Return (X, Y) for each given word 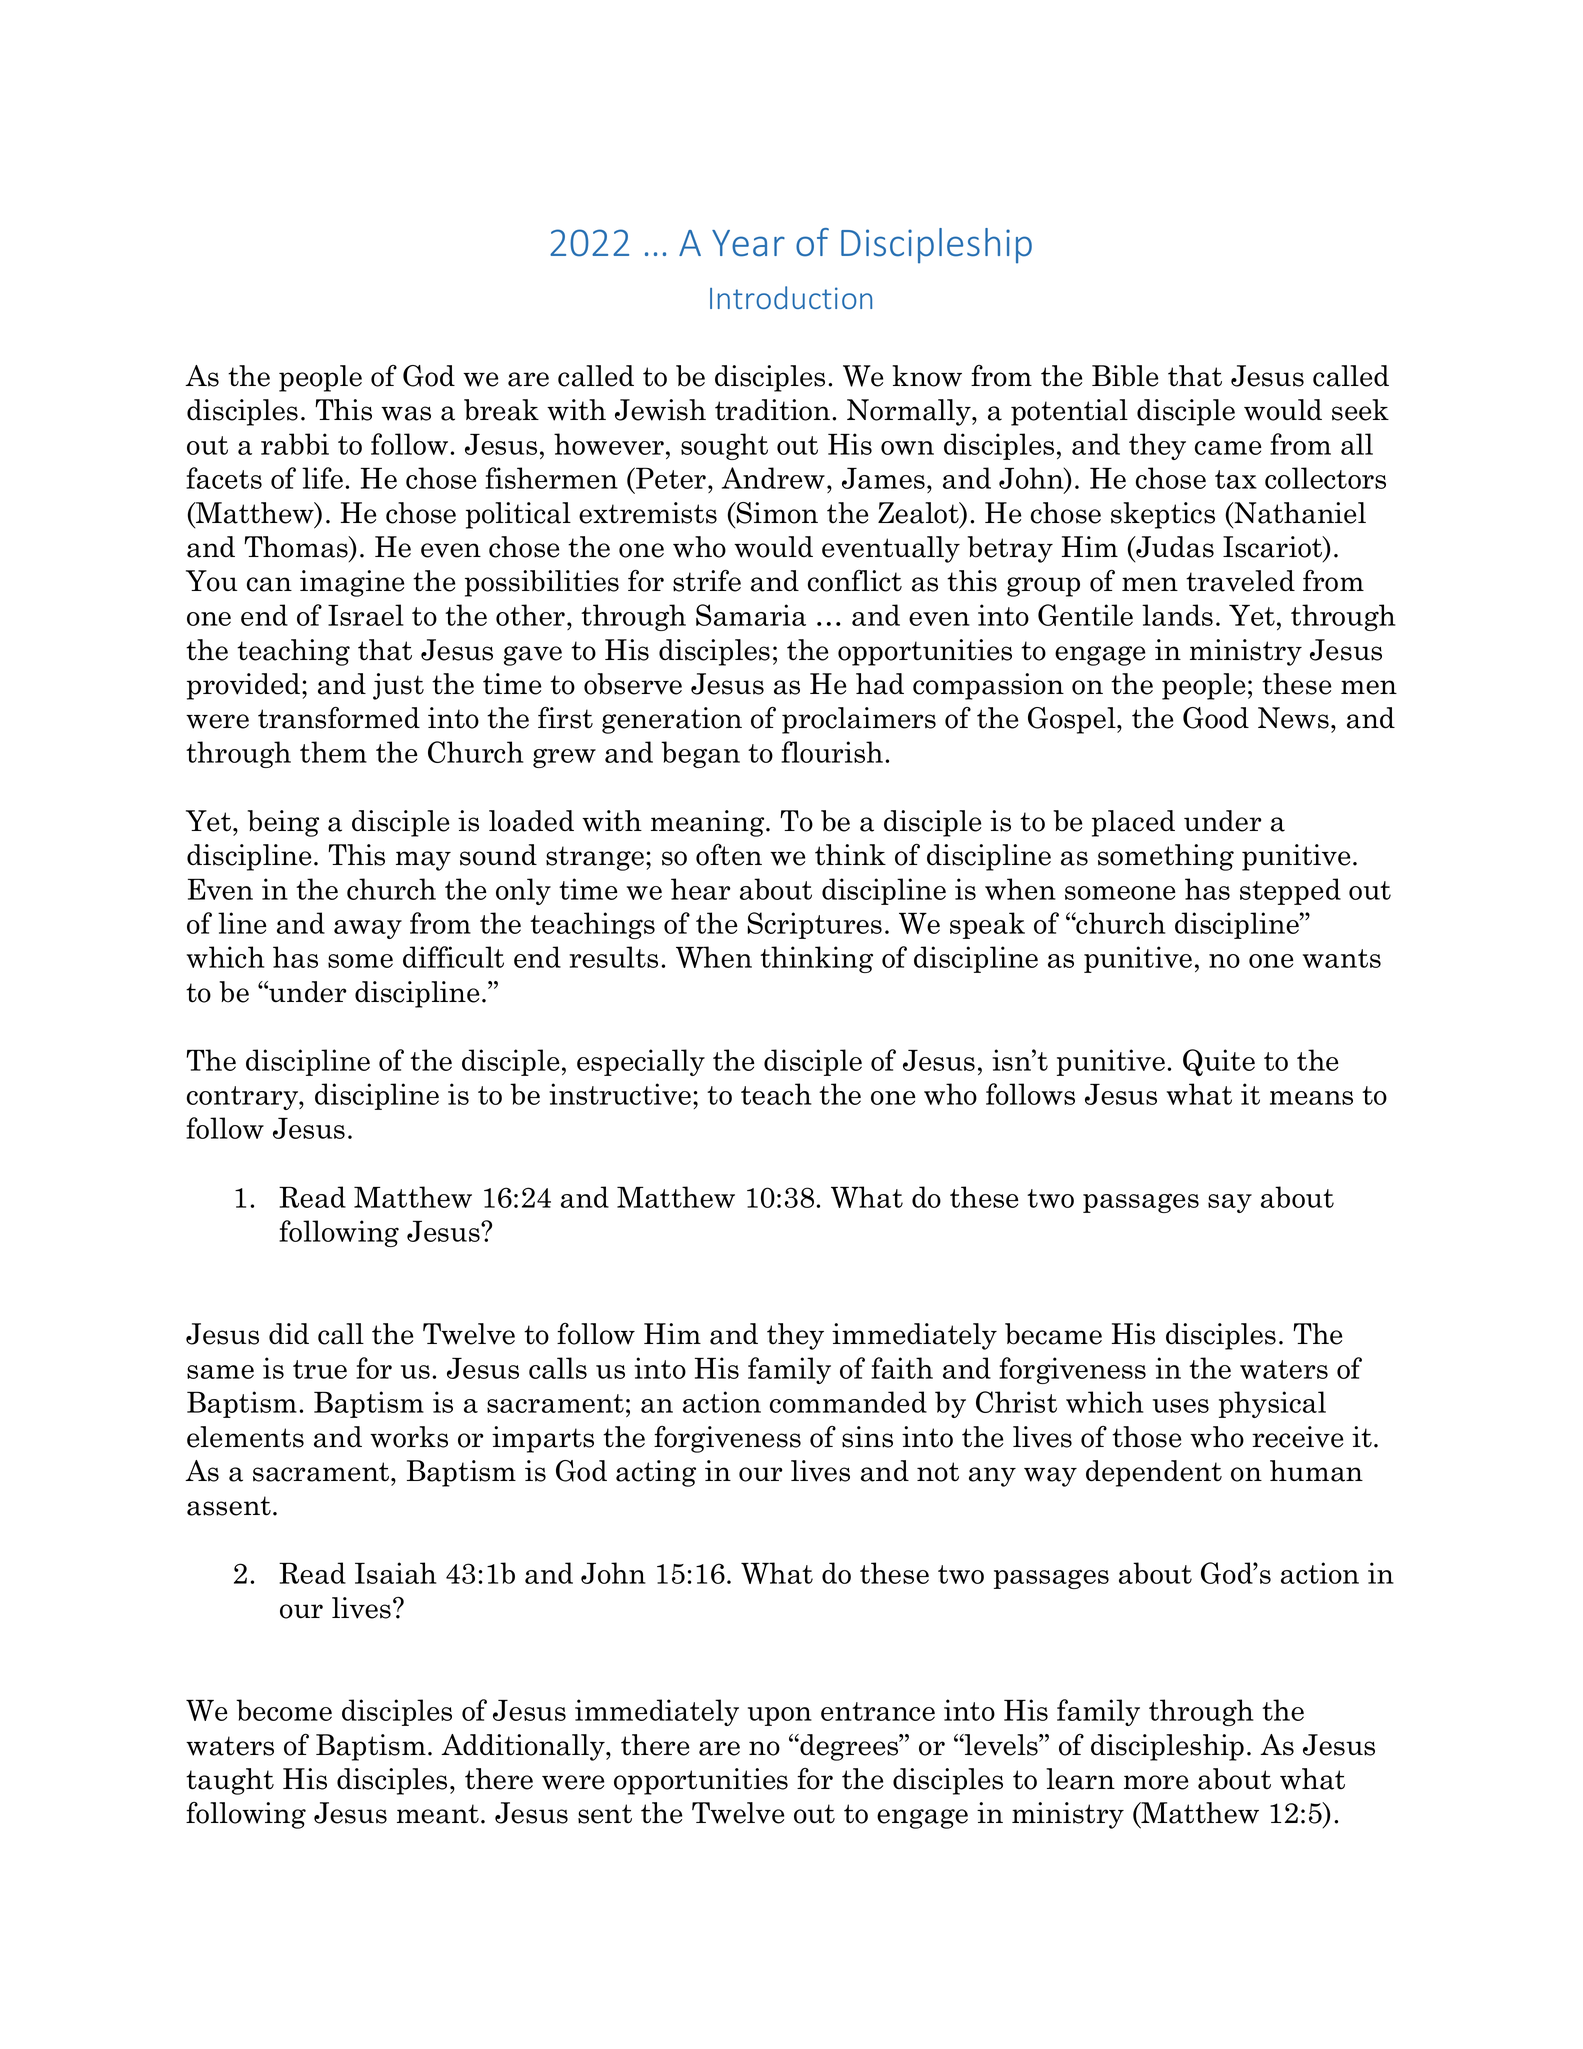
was (406, 413)
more (1156, 1782)
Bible (1125, 376)
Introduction (791, 297)
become (284, 1710)
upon (780, 1716)
